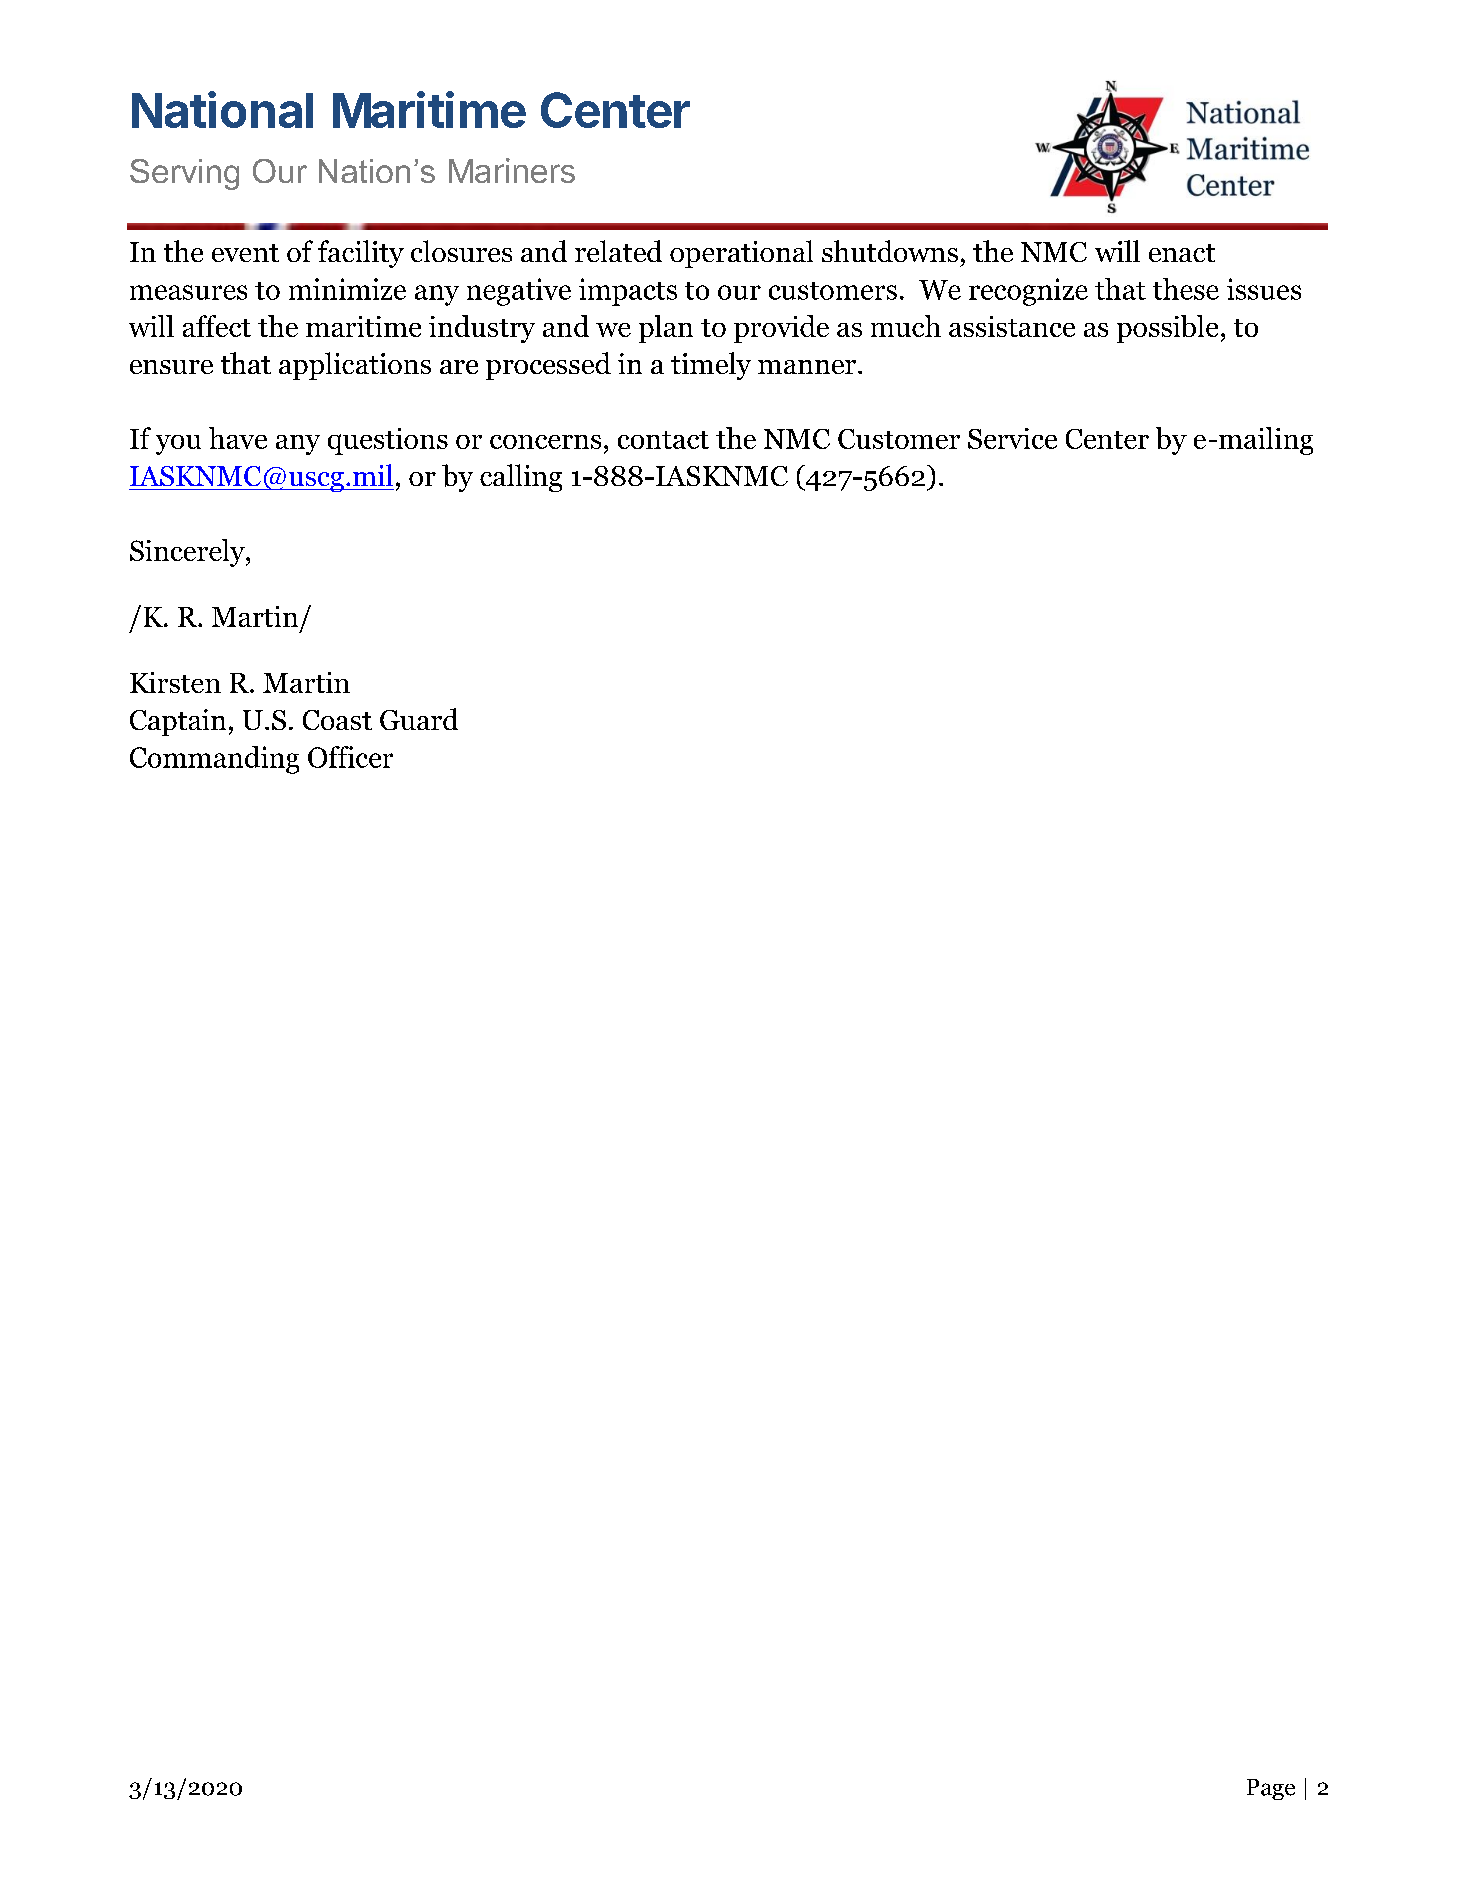  What do you see at coordinates (1182, 253) in the screenshot?
I see `enact` at bounding box center [1182, 253].
